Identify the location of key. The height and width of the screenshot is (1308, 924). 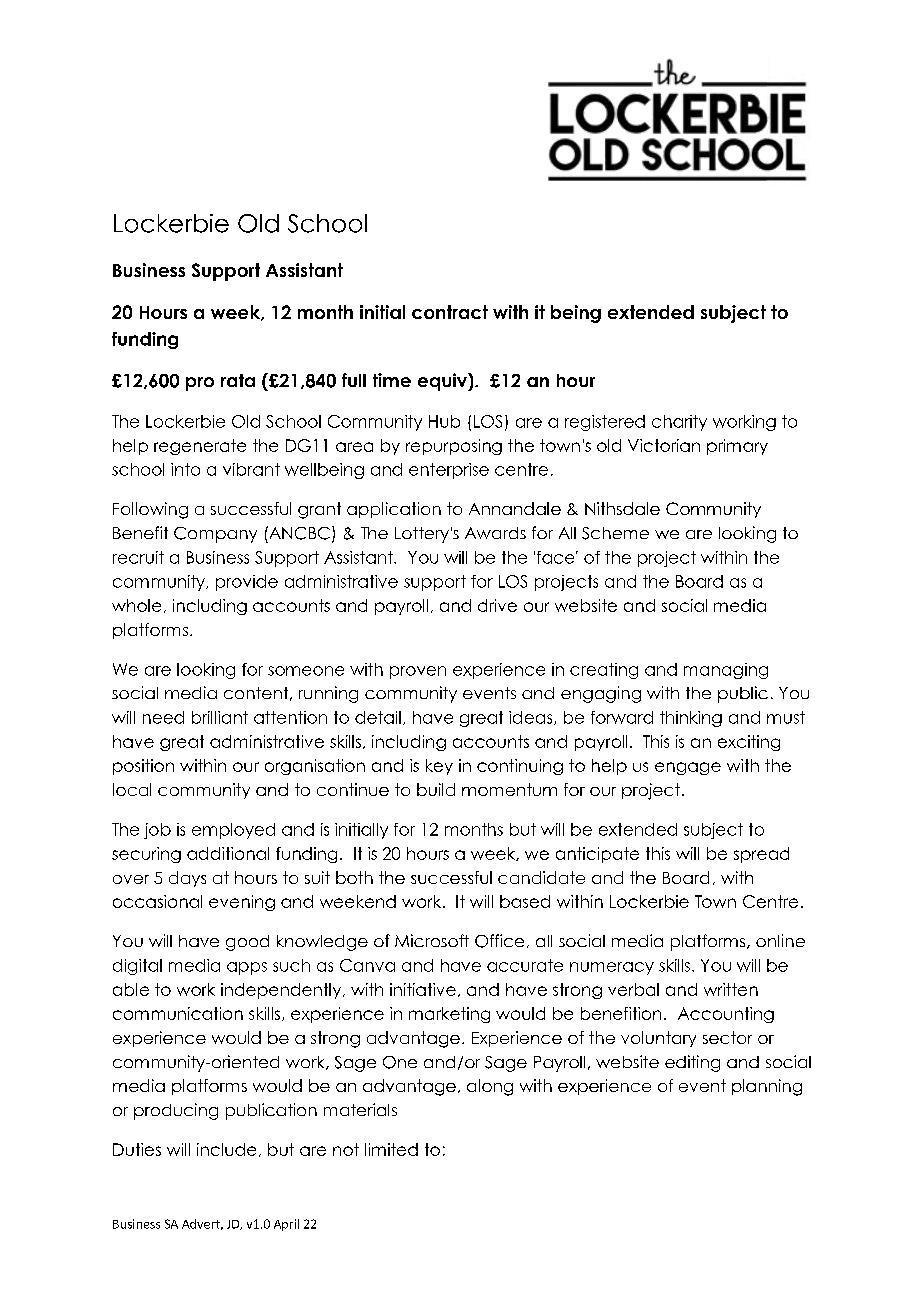
(439, 767).
